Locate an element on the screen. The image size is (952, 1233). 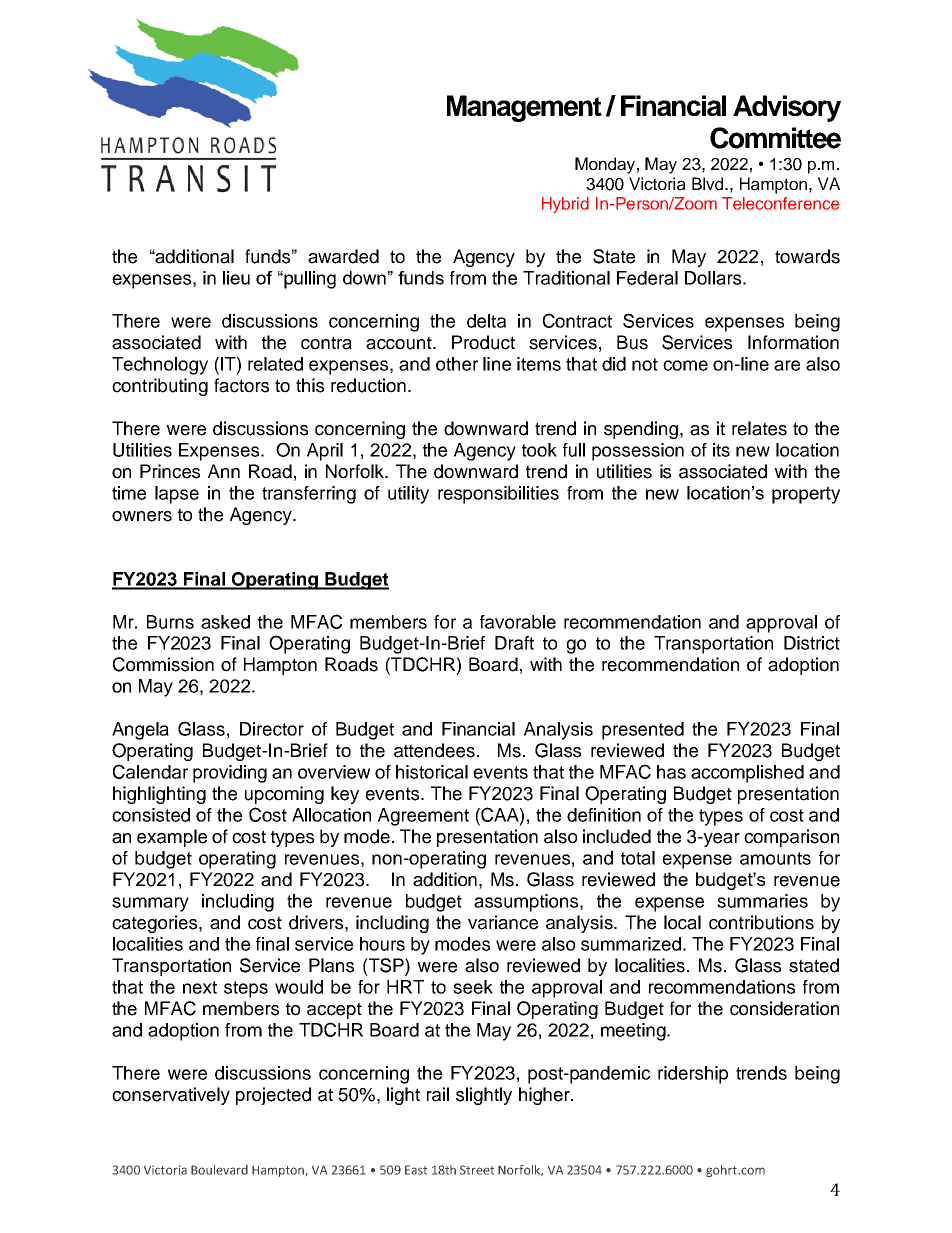
responsibilities is located at coordinates (498, 495).
